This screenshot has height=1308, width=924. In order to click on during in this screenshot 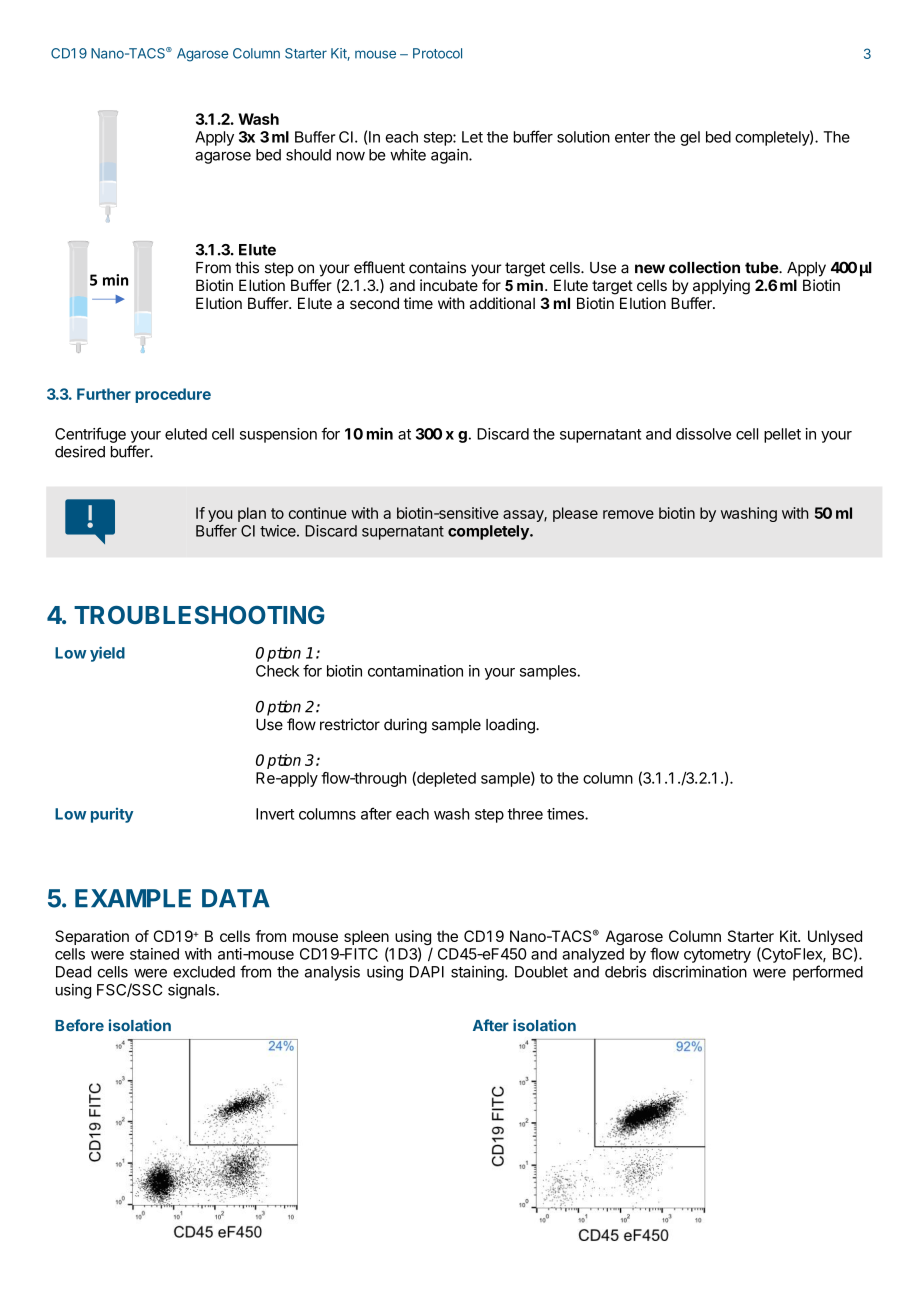, I will do `click(405, 726)`.
